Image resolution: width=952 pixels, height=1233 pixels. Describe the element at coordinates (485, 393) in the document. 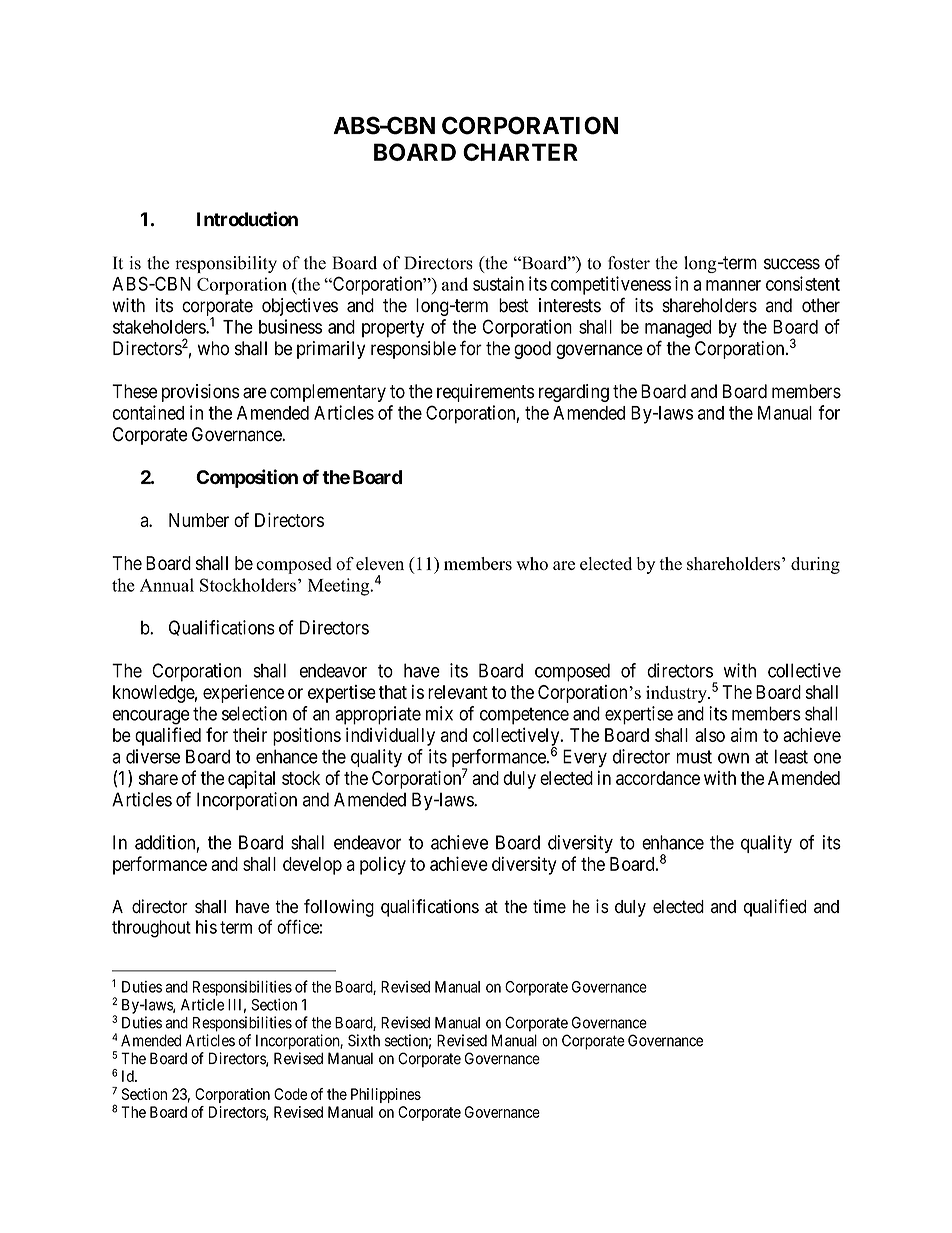

I see `requirements` at that location.
